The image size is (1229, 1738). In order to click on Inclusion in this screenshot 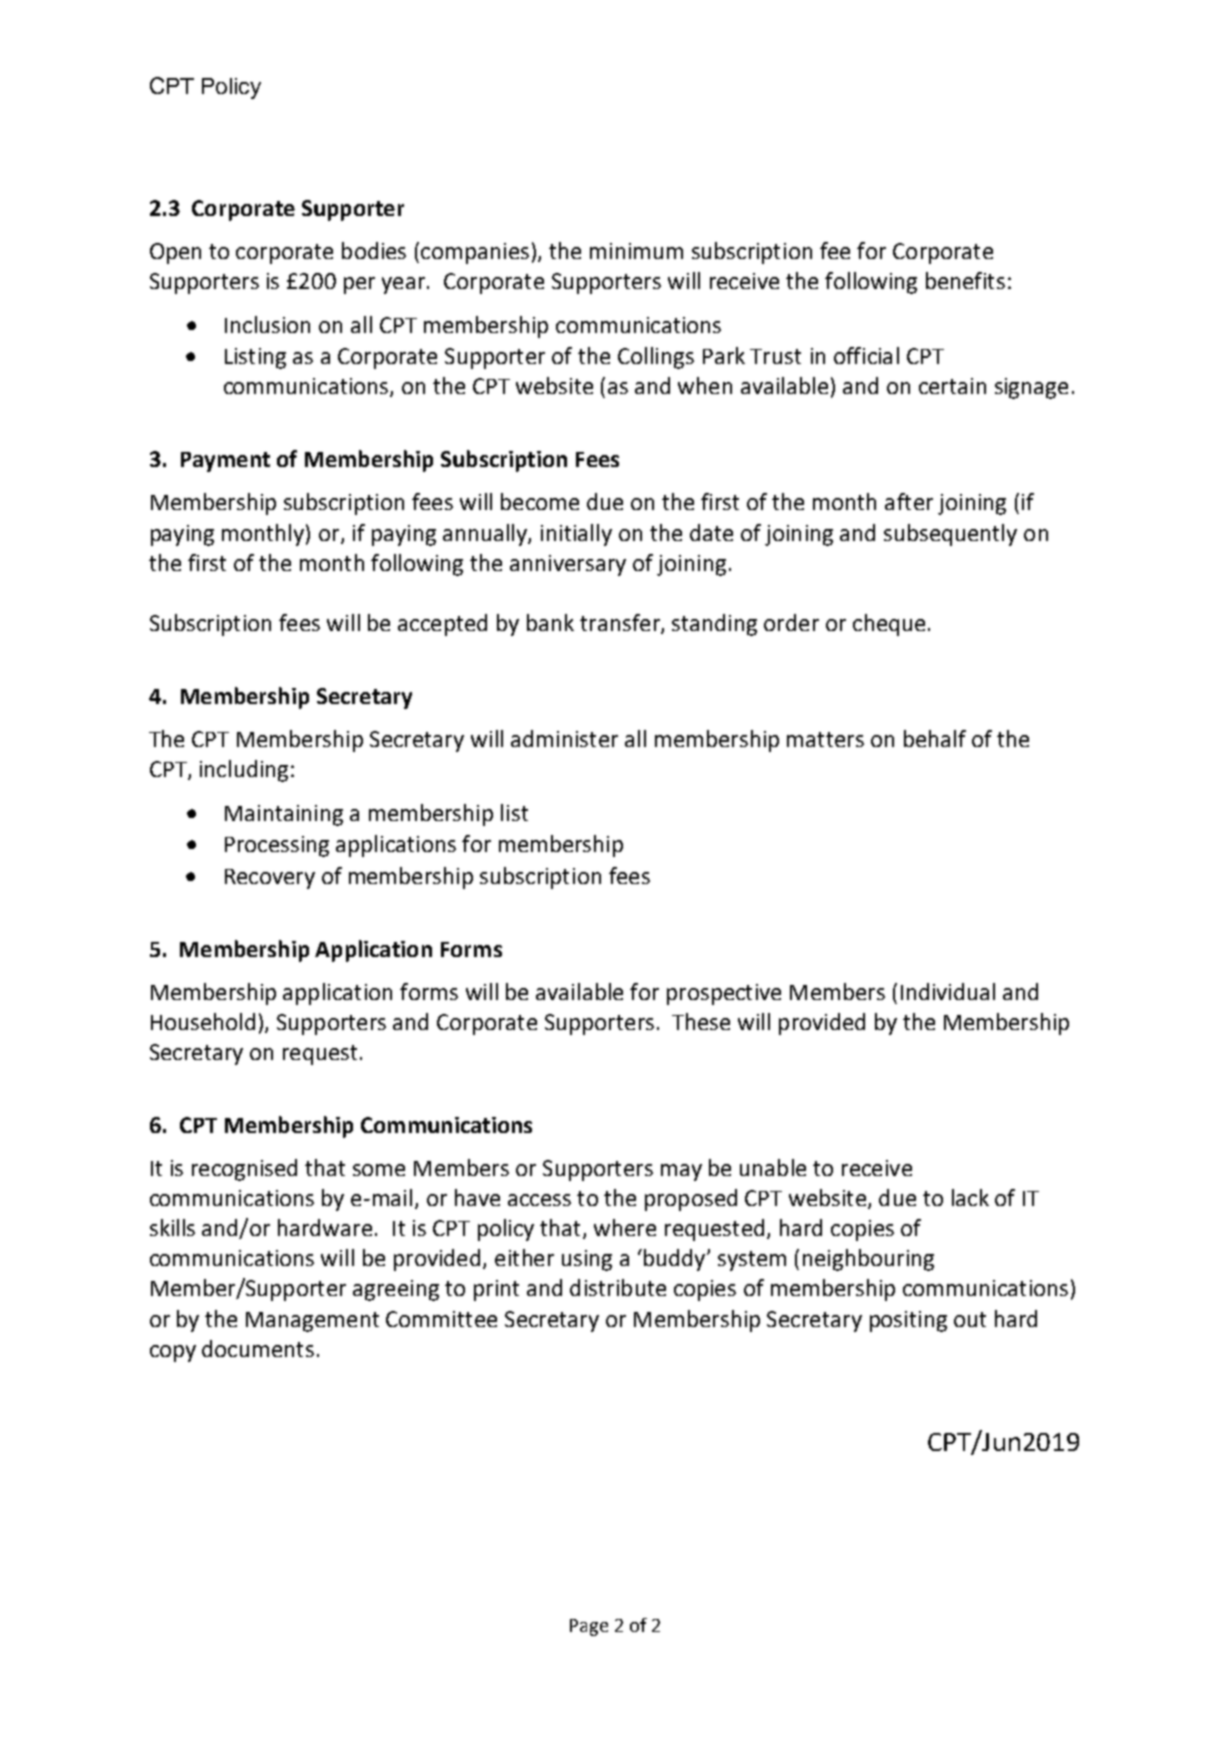, I will do `click(267, 324)`.
